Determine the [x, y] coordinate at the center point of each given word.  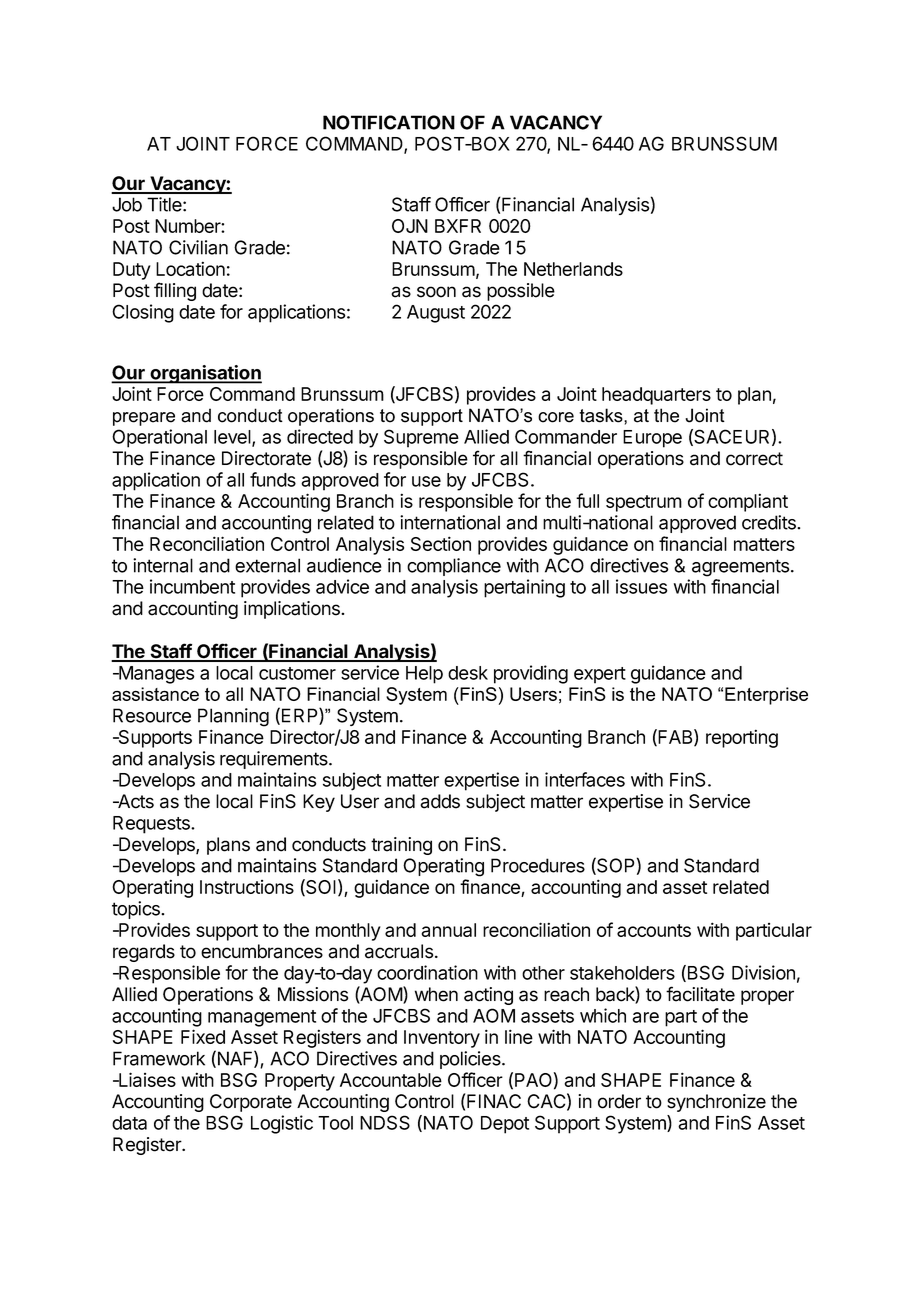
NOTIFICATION [389, 122]
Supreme [421, 438]
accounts [654, 930]
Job [127, 204]
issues [641, 586]
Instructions [247, 887]
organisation [205, 374]
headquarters [656, 396]
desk [468, 673]
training [401, 846]
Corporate [251, 1103]
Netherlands [573, 269]
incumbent [192, 586]
